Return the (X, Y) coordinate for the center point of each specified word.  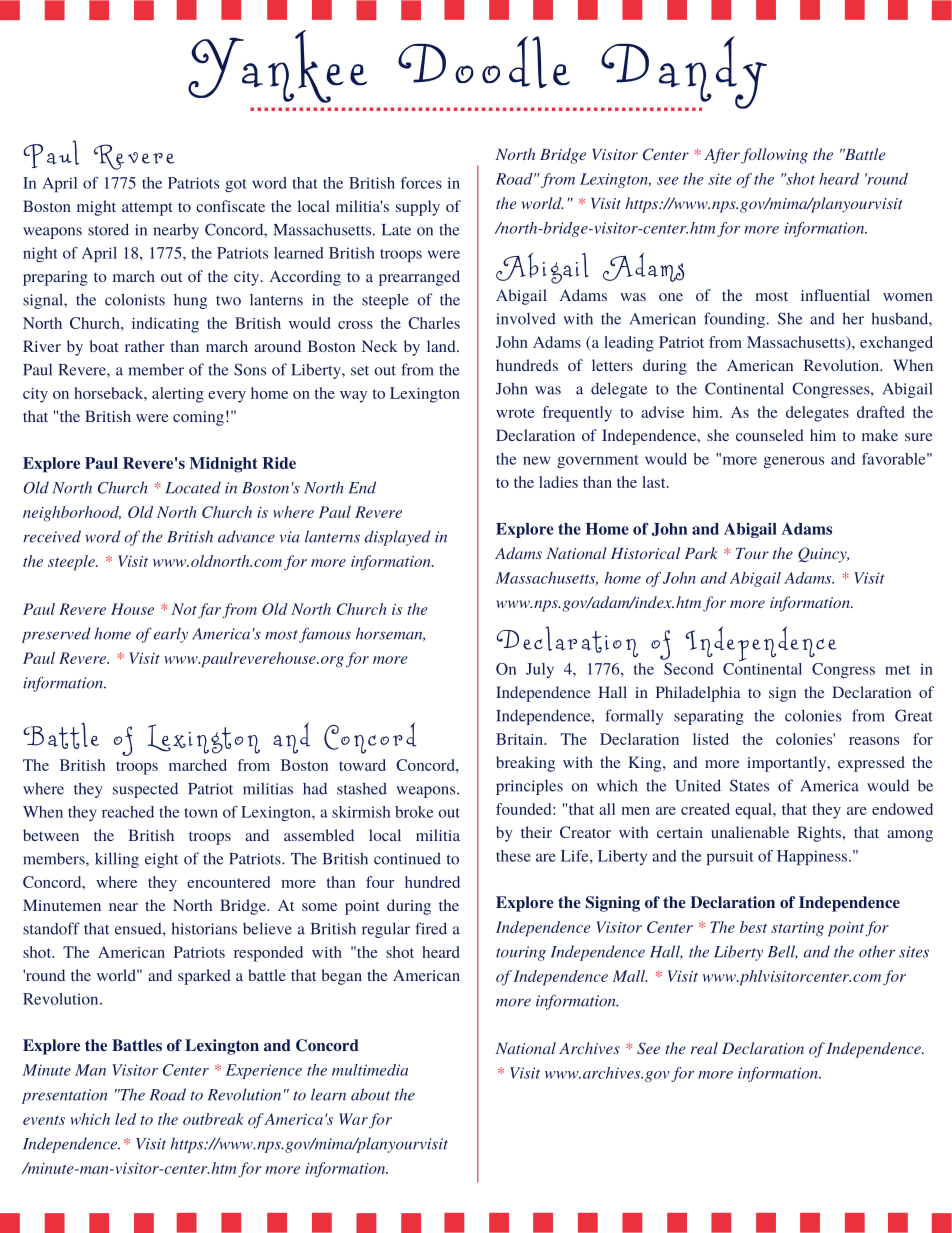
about (370, 1094)
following (774, 156)
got (236, 185)
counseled (770, 435)
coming (198, 418)
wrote (515, 413)
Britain (521, 739)
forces (421, 183)
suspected (145, 790)
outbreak (213, 1119)
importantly (788, 764)
